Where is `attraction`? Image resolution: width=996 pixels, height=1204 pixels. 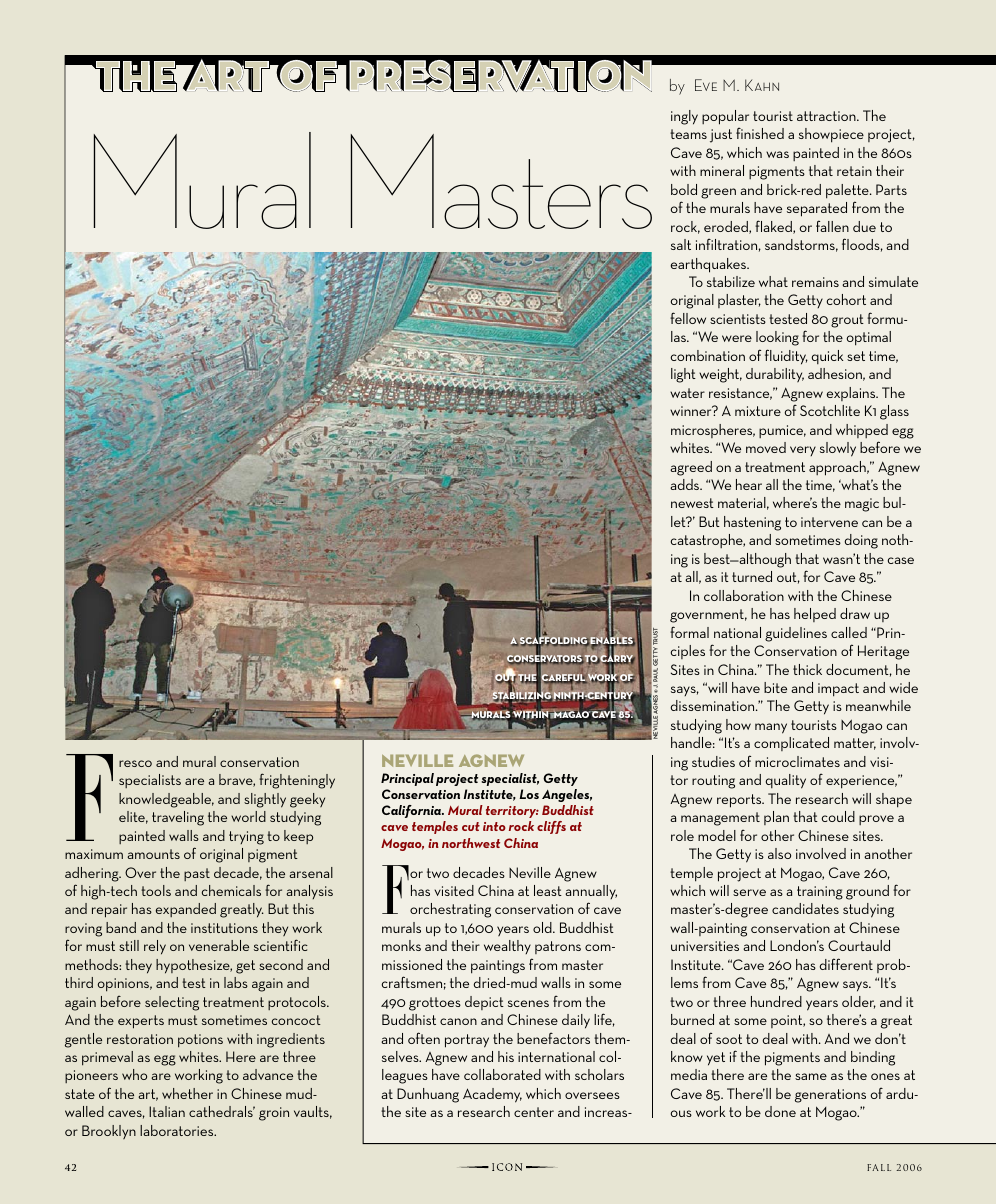 attraction is located at coordinates (827, 116).
